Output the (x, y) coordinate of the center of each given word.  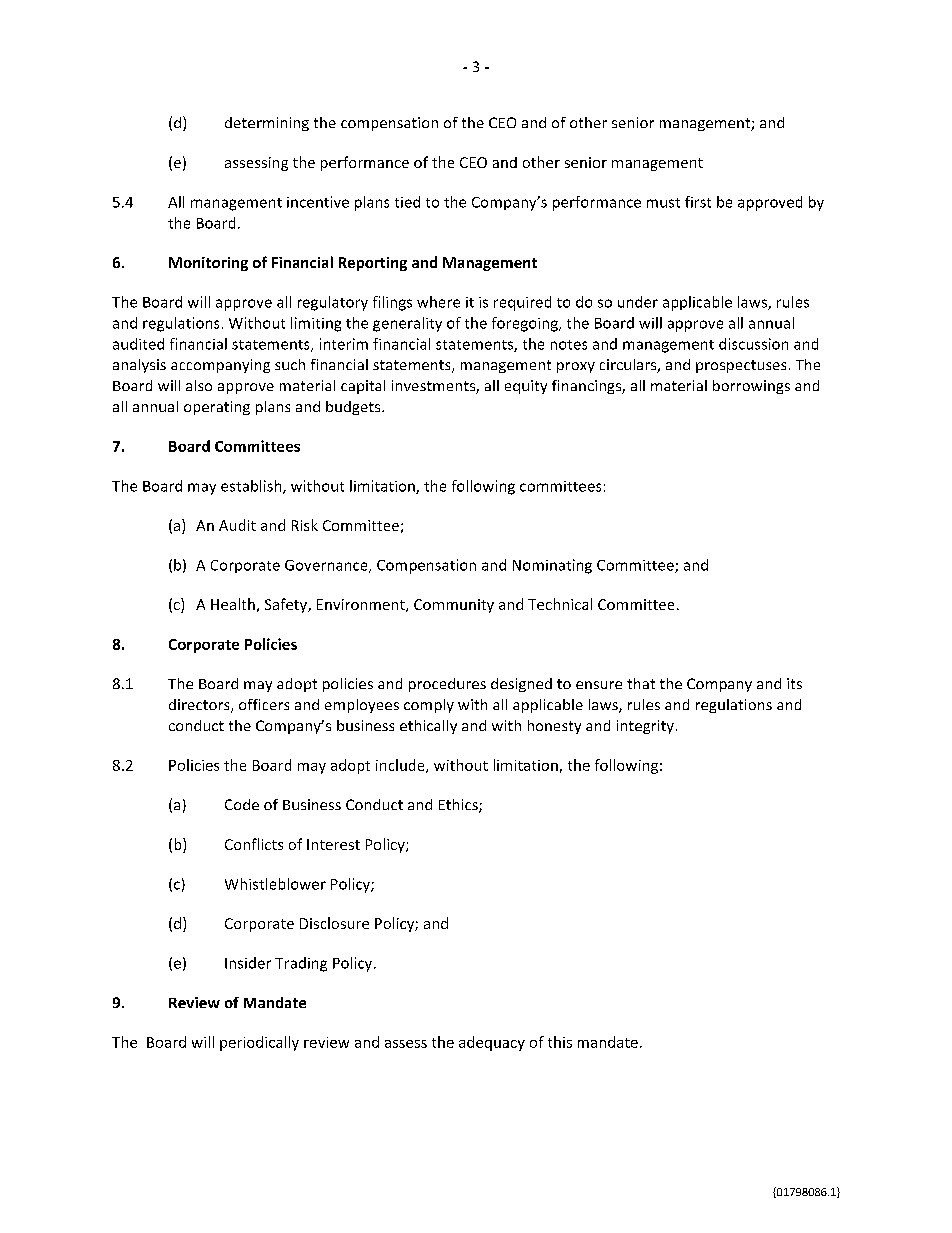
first (698, 202)
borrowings (751, 387)
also (199, 385)
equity (526, 387)
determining (267, 124)
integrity (645, 727)
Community (454, 606)
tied (407, 202)
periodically (259, 1043)
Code (242, 804)
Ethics (459, 806)
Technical (560, 604)
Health (233, 604)
